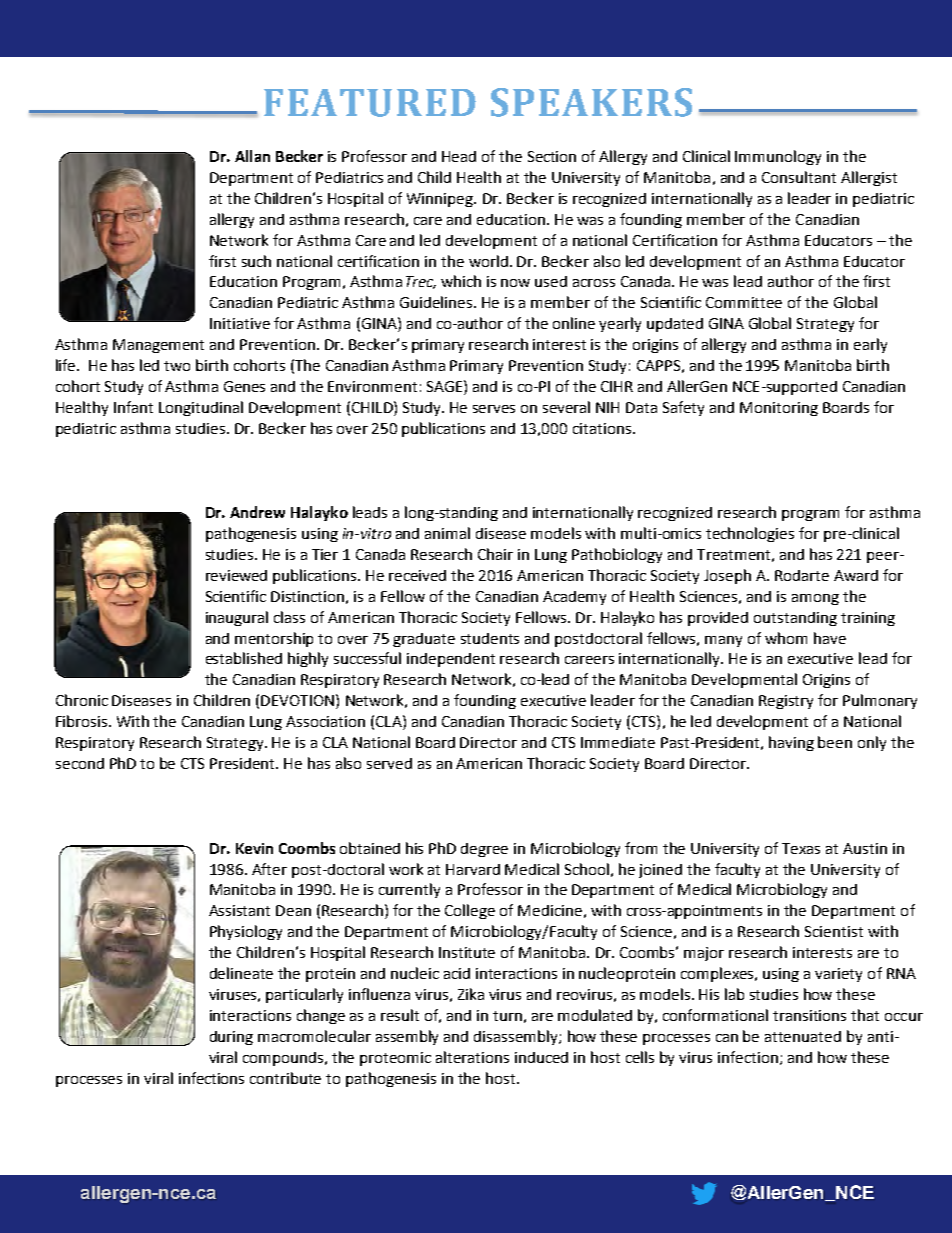  What do you see at coordinates (252, 156) in the screenshot?
I see `Allan` at bounding box center [252, 156].
